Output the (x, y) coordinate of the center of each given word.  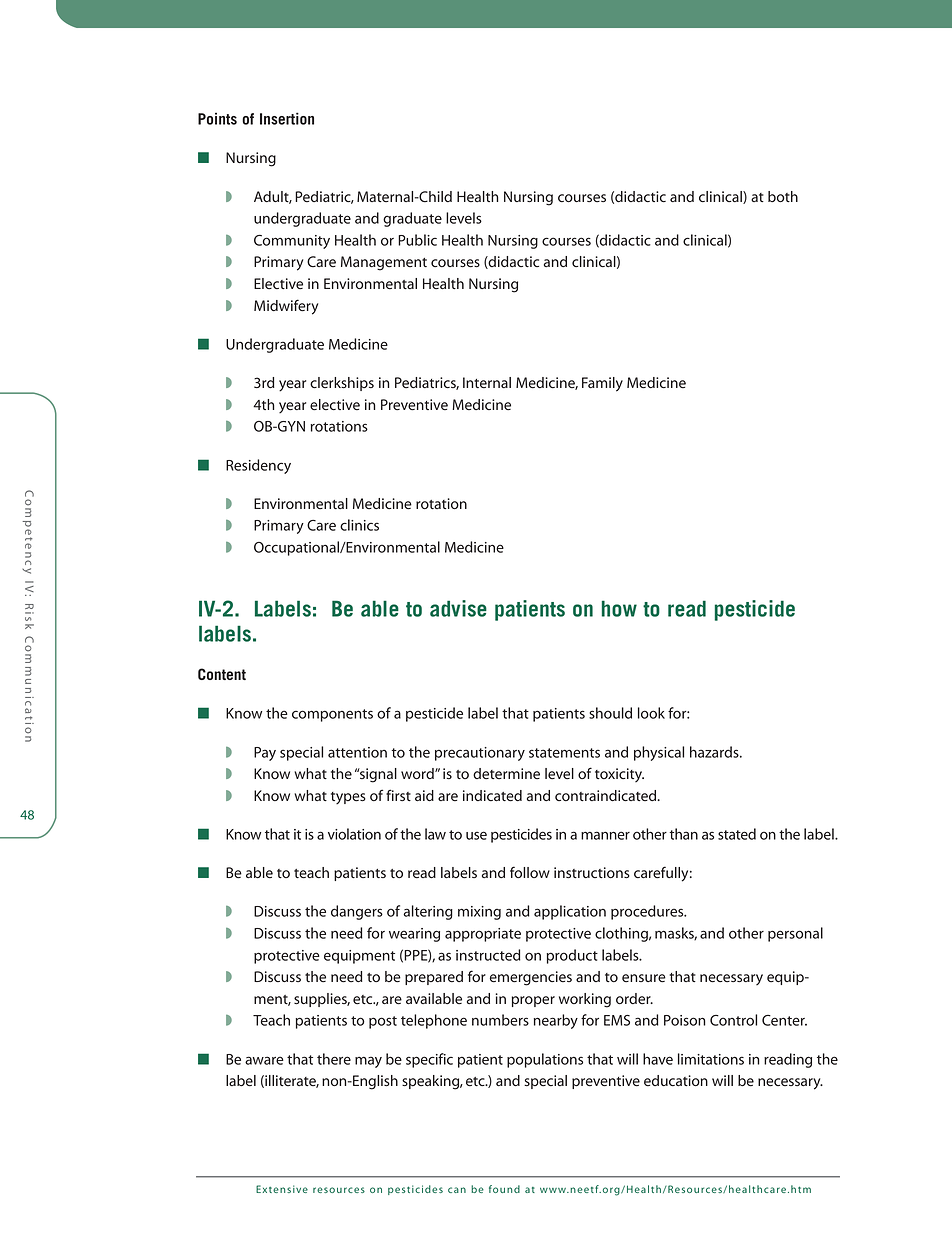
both (783, 196)
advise (458, 608)
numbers (500, 1020)
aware (264, 1060)
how (619, 608)
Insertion (287, 118)
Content (222, 674)
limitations (711, 1059)
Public (417, 240)
